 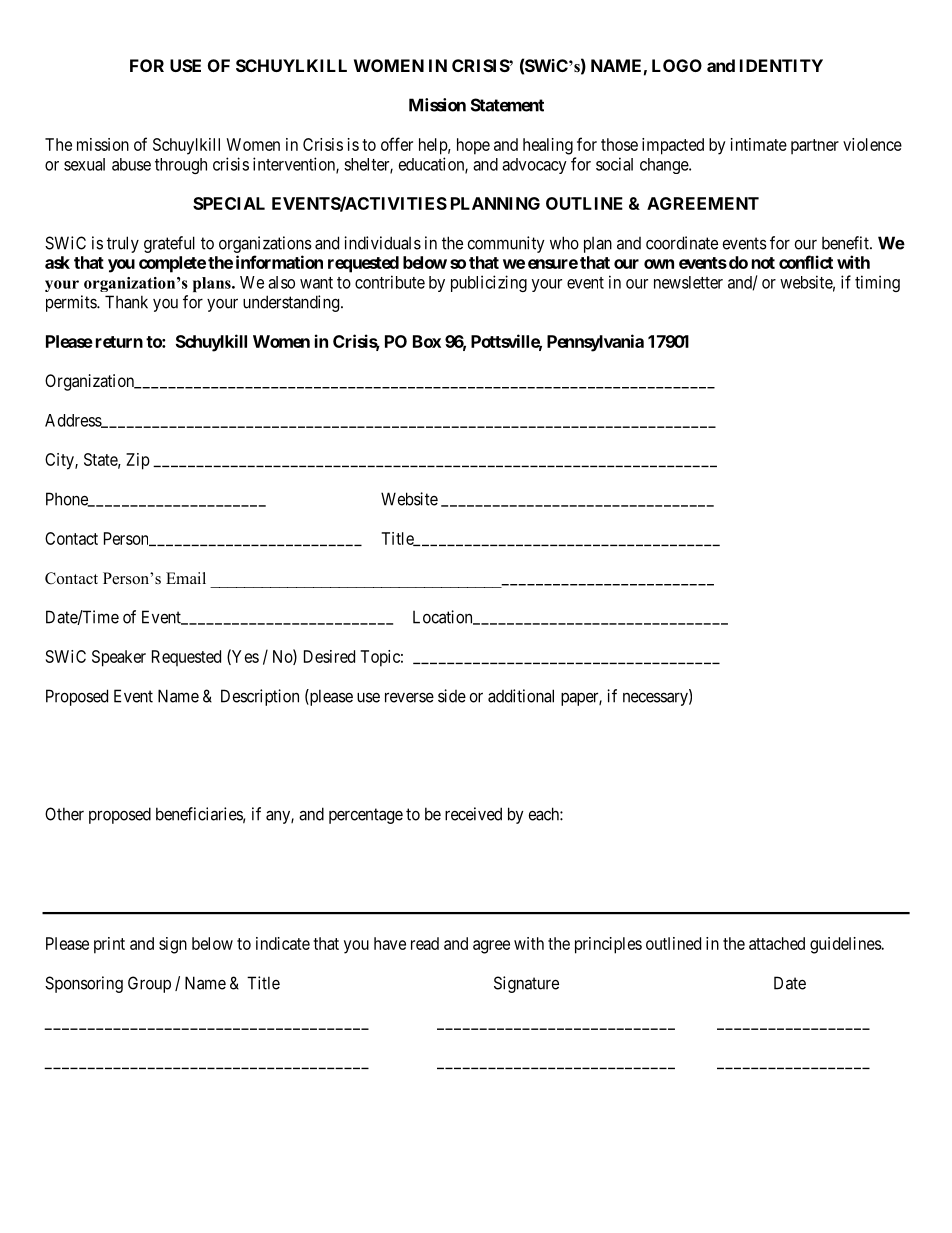 I want to click on abuse, so click(x=131, y=164).
